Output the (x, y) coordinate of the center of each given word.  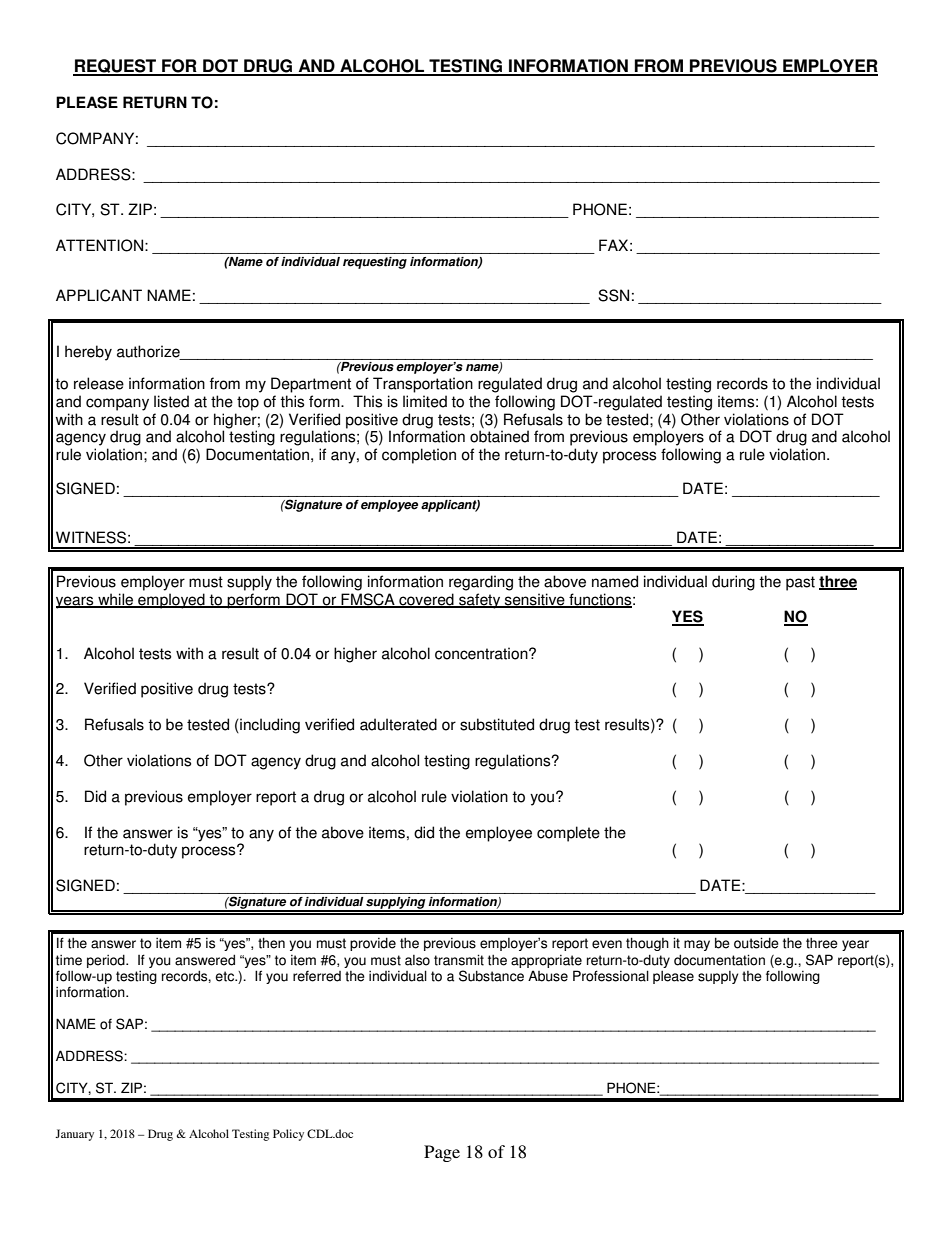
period (107, 961)
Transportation (423, 385)
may (697, 945)
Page (442, 1153)
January (74, 1135)
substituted (497, 724)
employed (171, 601)
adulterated (398, 724)
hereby (88, 353)
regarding (481, 583)
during (733, 583)
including (269, 726)
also (417, 960)
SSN (613, 295)
